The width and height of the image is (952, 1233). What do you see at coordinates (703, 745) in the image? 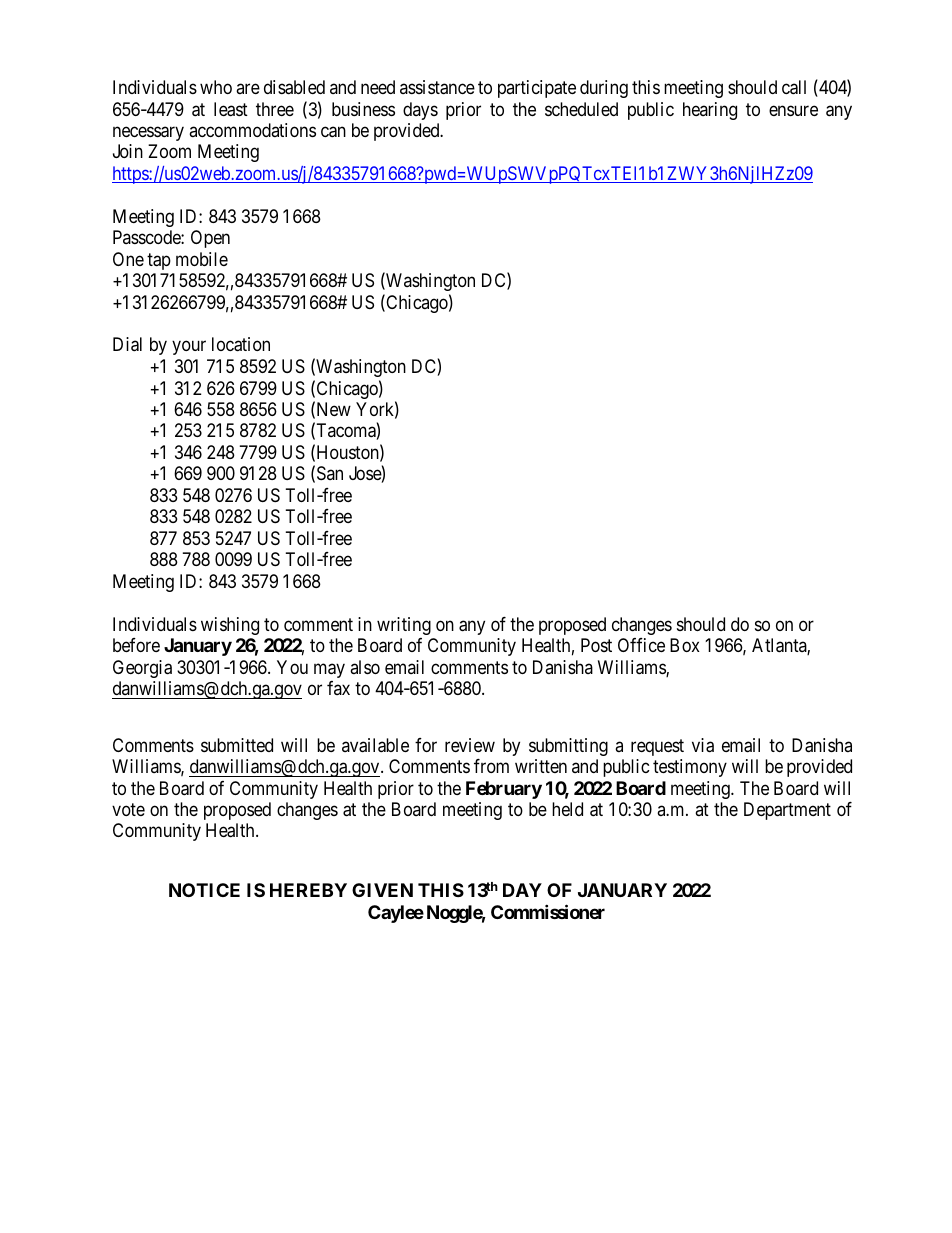
I see `via` at bounding box center [703, 745].
